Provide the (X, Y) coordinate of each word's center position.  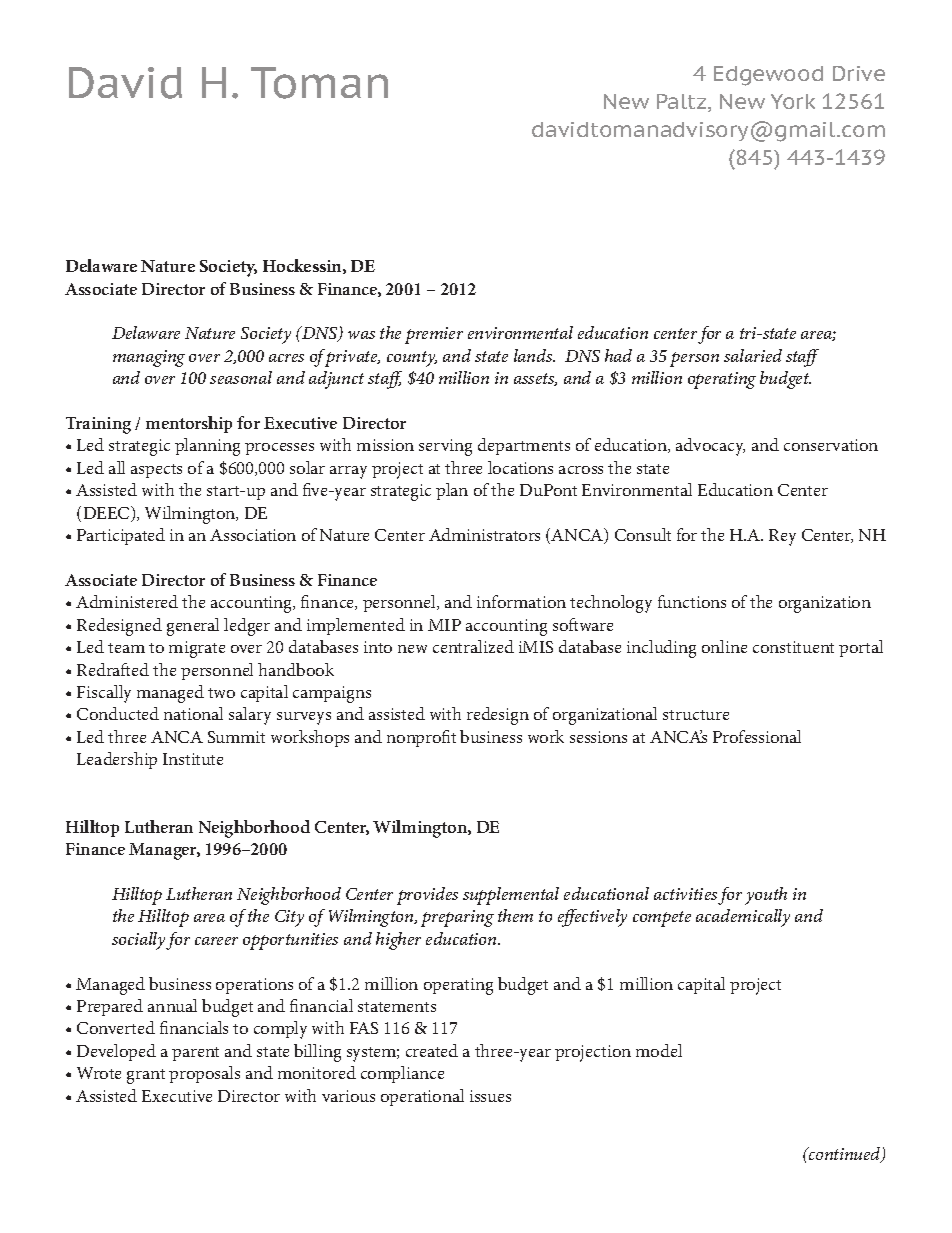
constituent (793, 647)
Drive (859, 73)
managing (149, 358)
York (793, 101)
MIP (444, 625)
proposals (204, 1074)
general (193, 627)
